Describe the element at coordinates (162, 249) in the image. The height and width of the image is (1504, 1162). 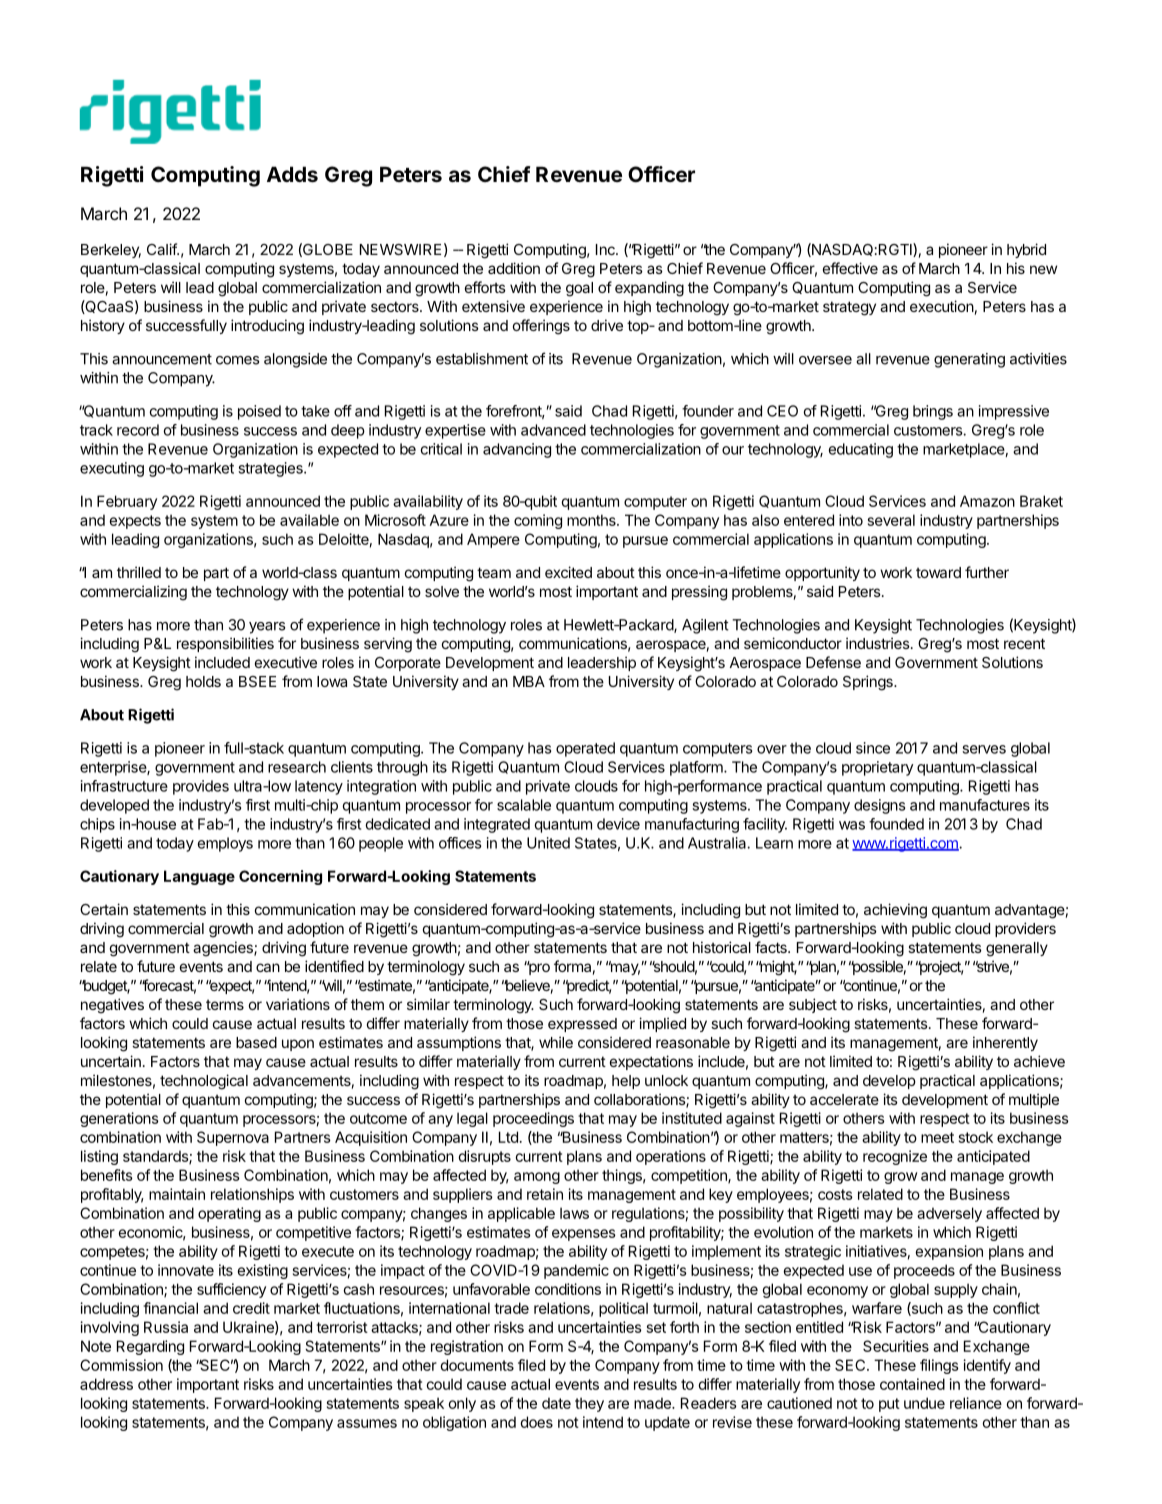
I see `Calif` at that location.
